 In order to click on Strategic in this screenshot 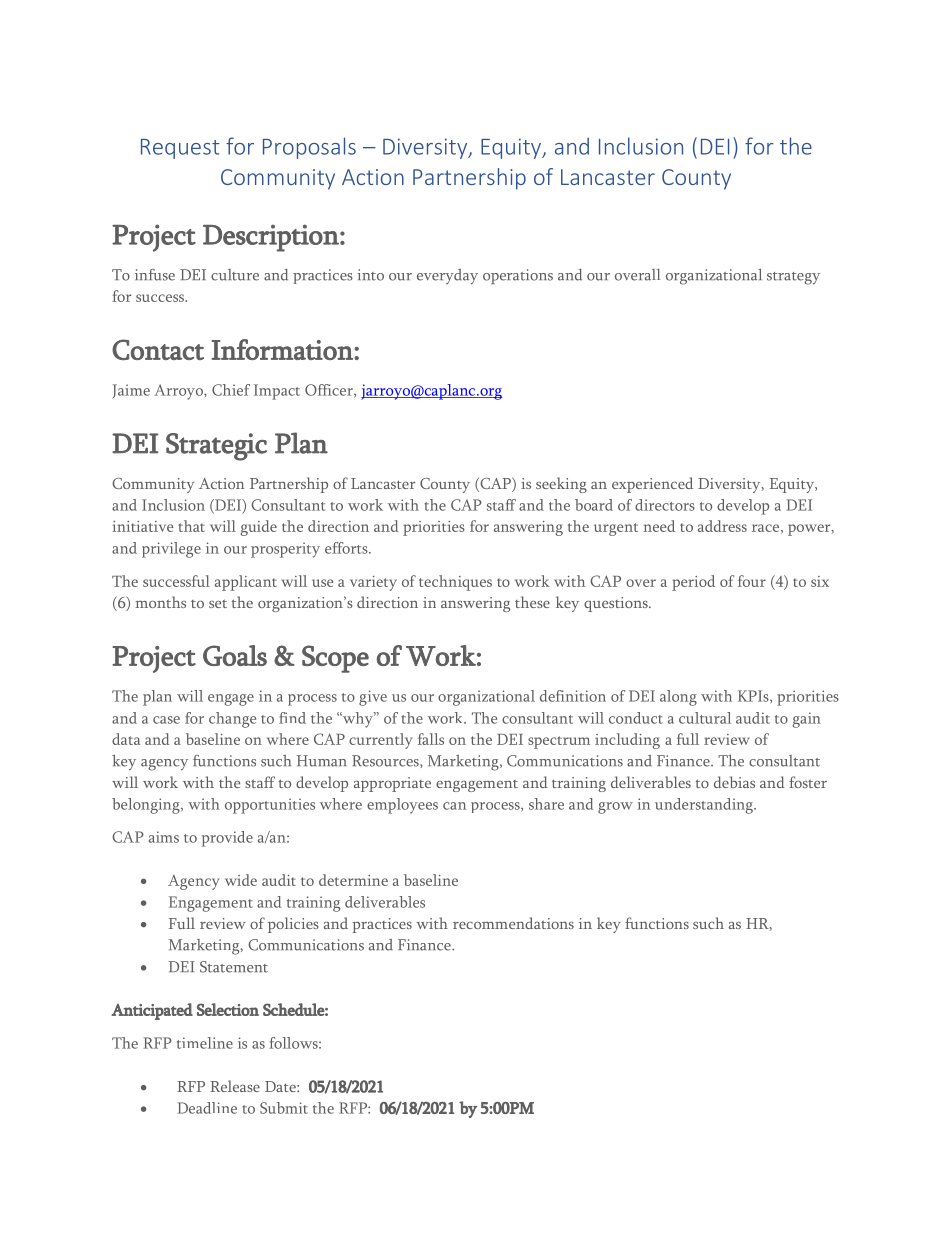, I will do `click(216, 447)`.
